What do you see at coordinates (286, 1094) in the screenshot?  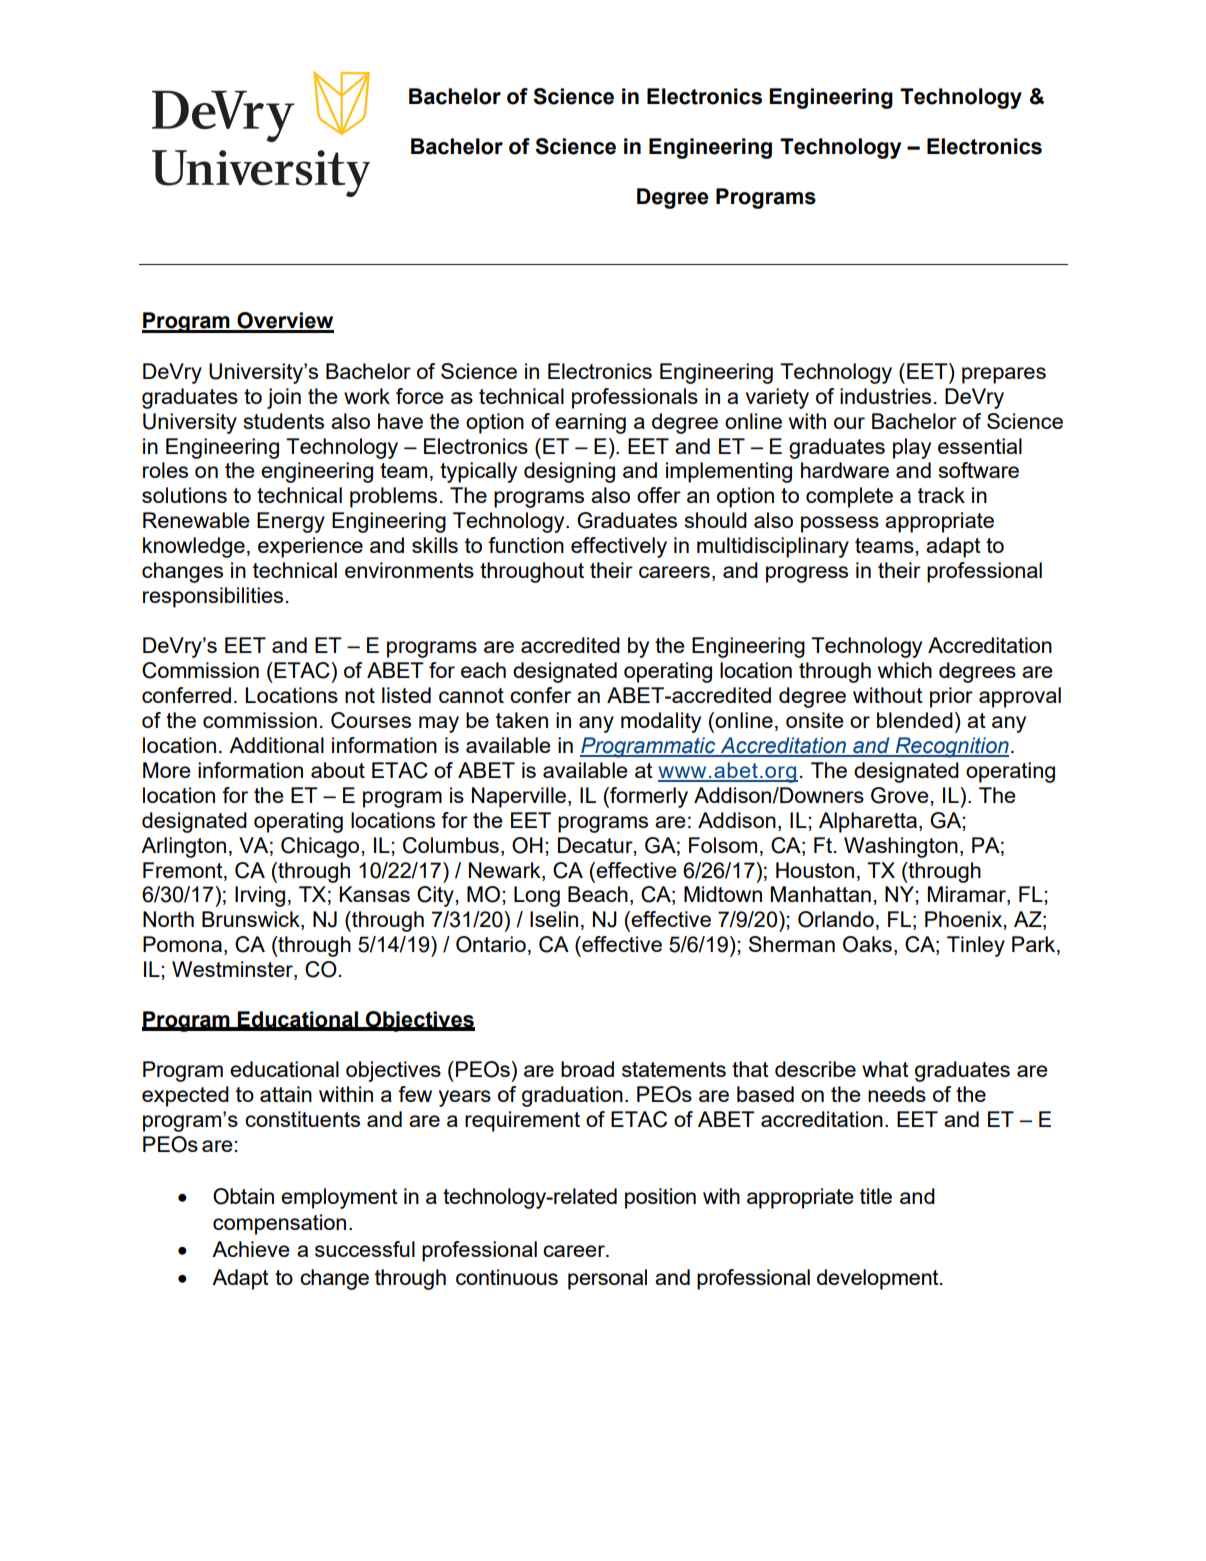 I see `attain` at bounding box center [286, 1094].
